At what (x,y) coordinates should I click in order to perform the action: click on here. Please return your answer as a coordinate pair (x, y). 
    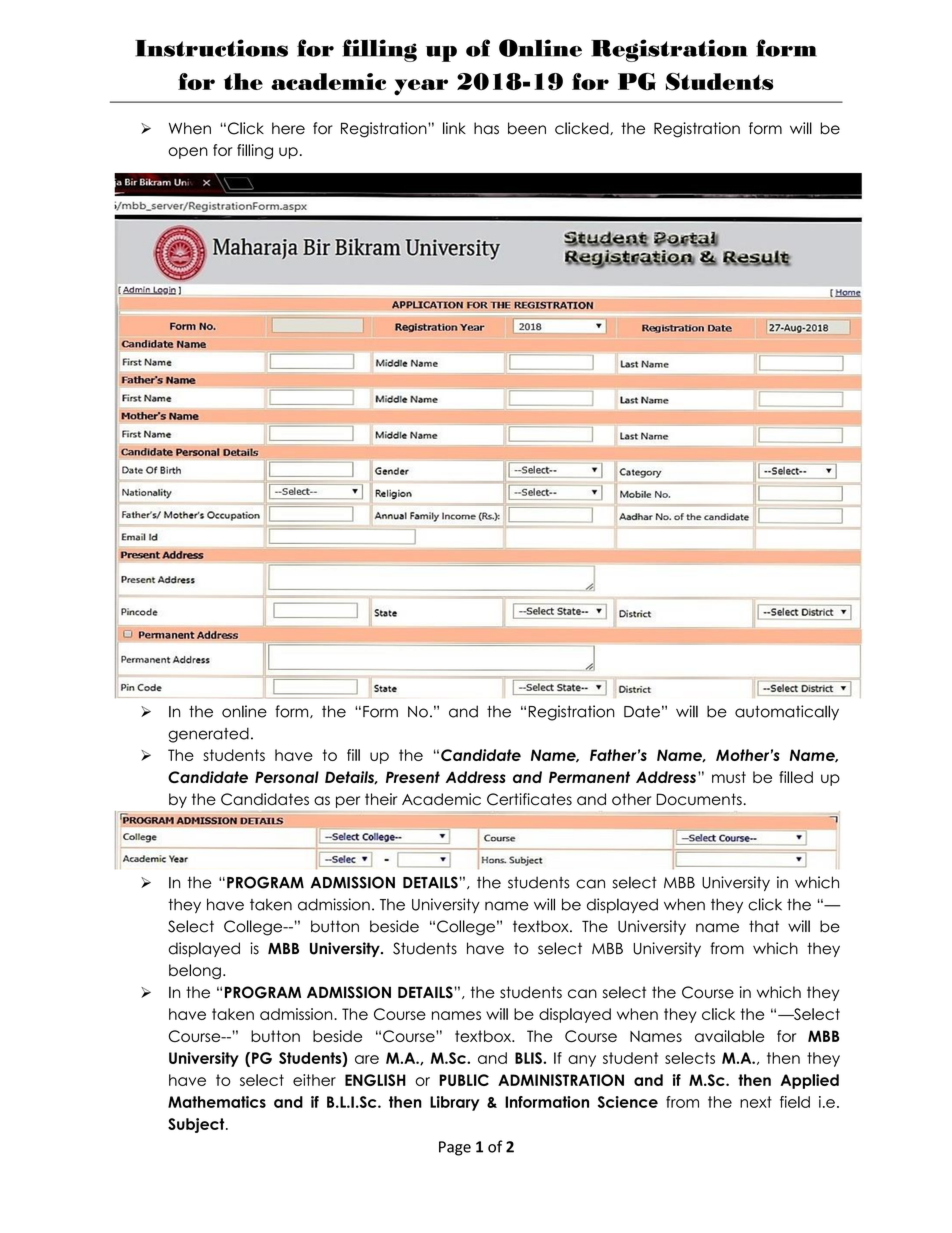
    Looking at the image, I should click on (288, 128).
